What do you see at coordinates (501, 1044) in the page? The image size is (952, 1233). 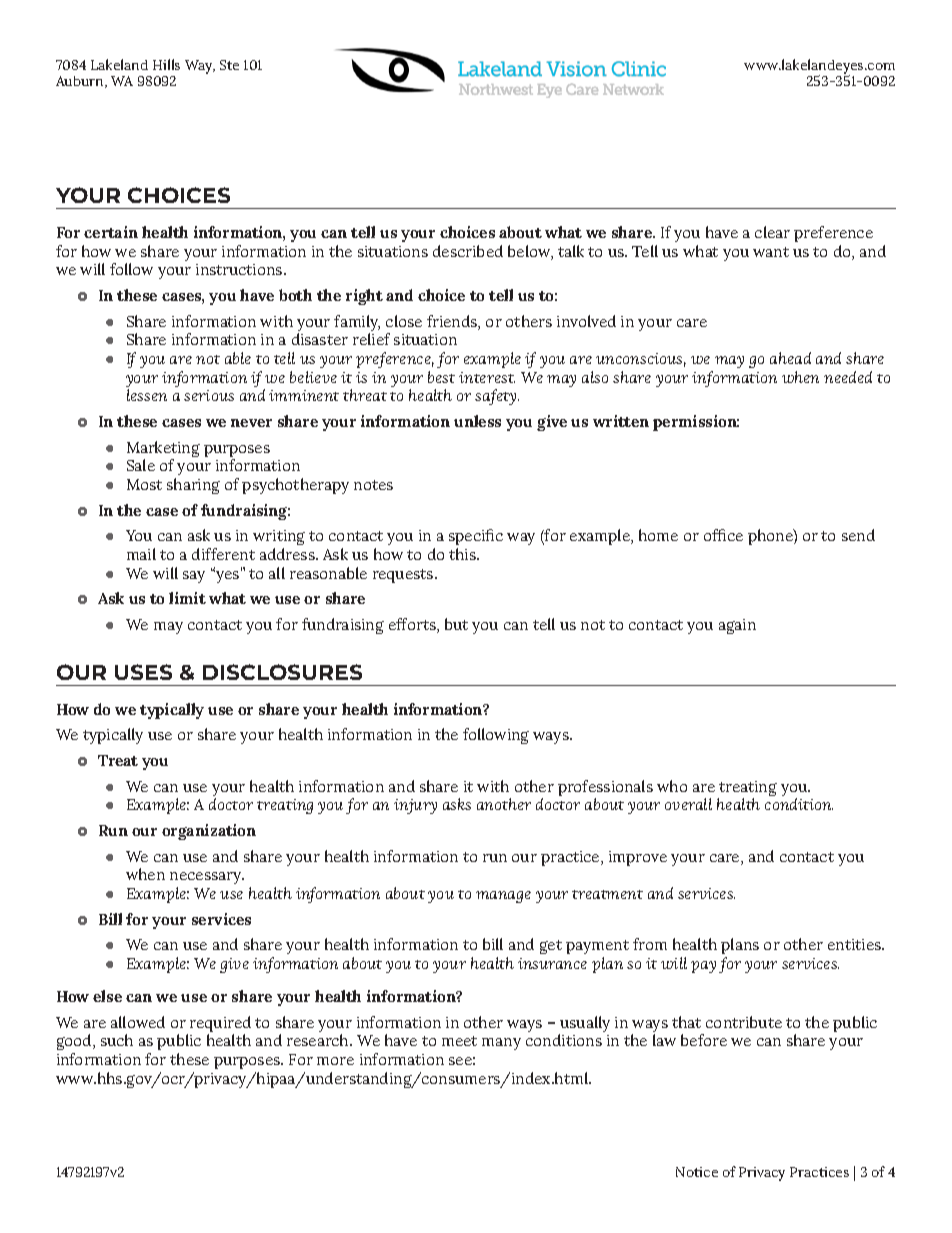 I see `many` at bounding box center [501, 1044].
